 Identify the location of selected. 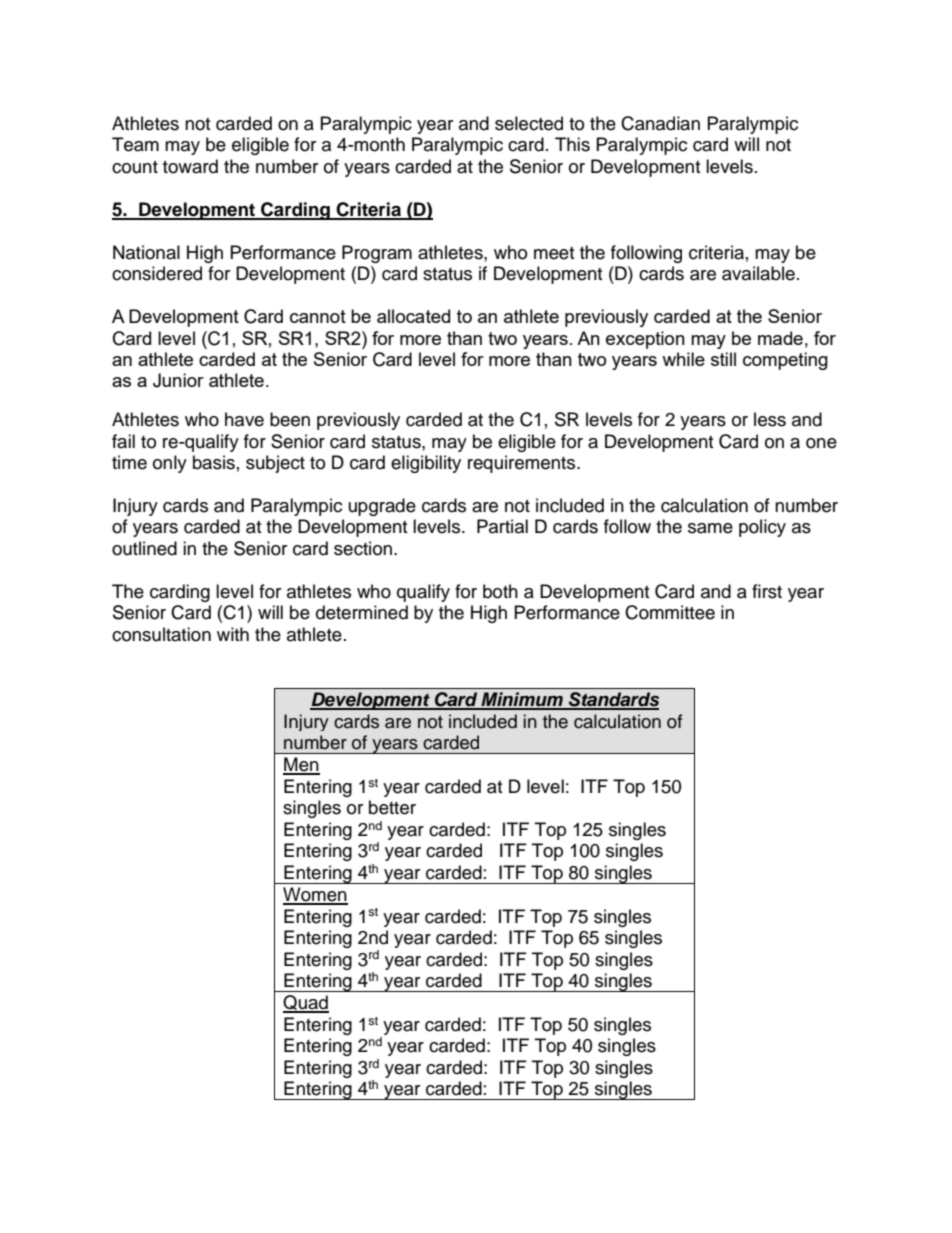
(529, 123).
